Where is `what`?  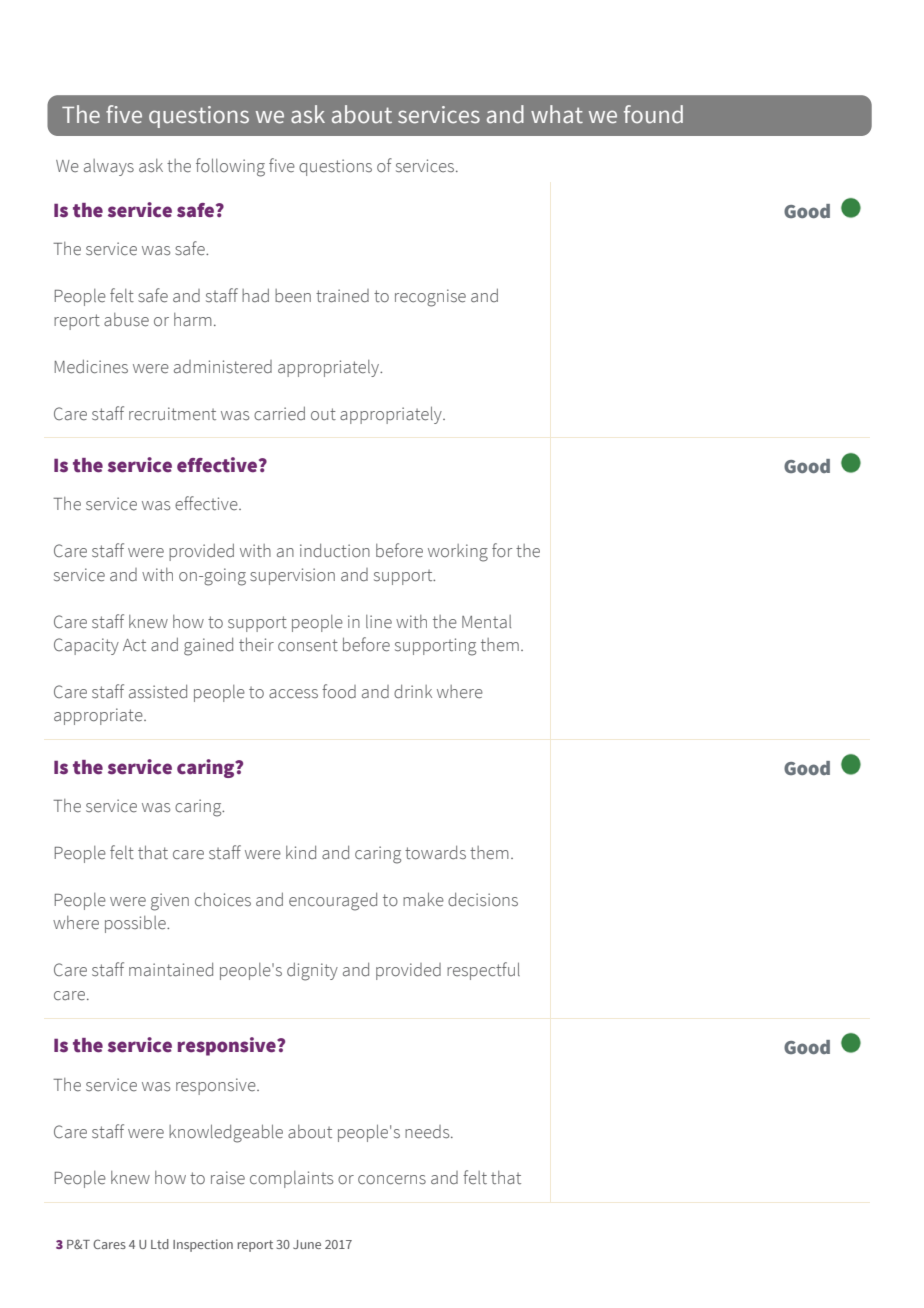 what is located at coordinates (557, 114).
